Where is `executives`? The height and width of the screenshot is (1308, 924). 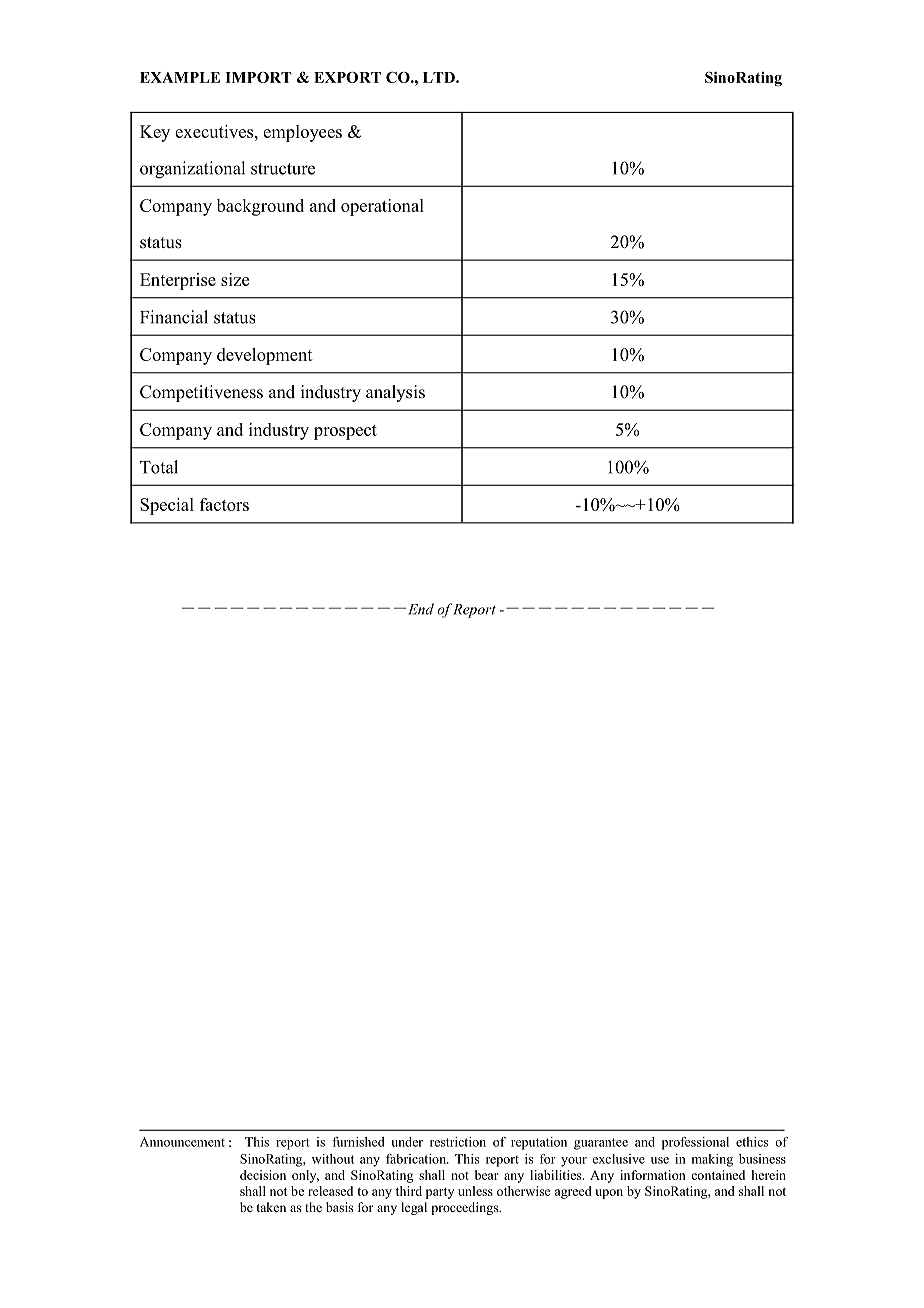
executives is located at coordinates (214, 131).
